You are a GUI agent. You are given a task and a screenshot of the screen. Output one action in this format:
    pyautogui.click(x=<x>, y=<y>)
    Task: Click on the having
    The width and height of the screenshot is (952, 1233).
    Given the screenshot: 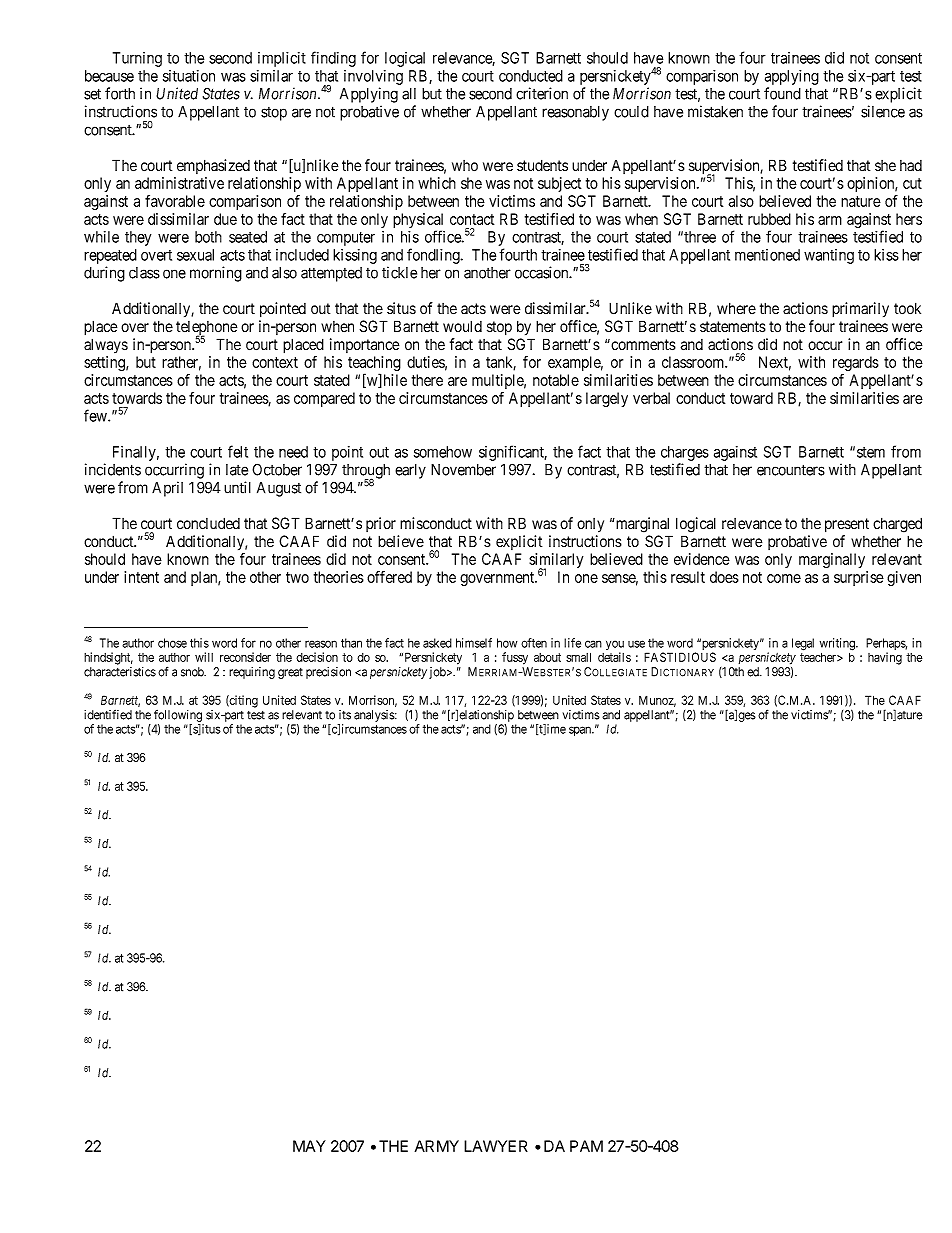 What is the action you would take?
    pyautogui.click(x=885, y=658)
